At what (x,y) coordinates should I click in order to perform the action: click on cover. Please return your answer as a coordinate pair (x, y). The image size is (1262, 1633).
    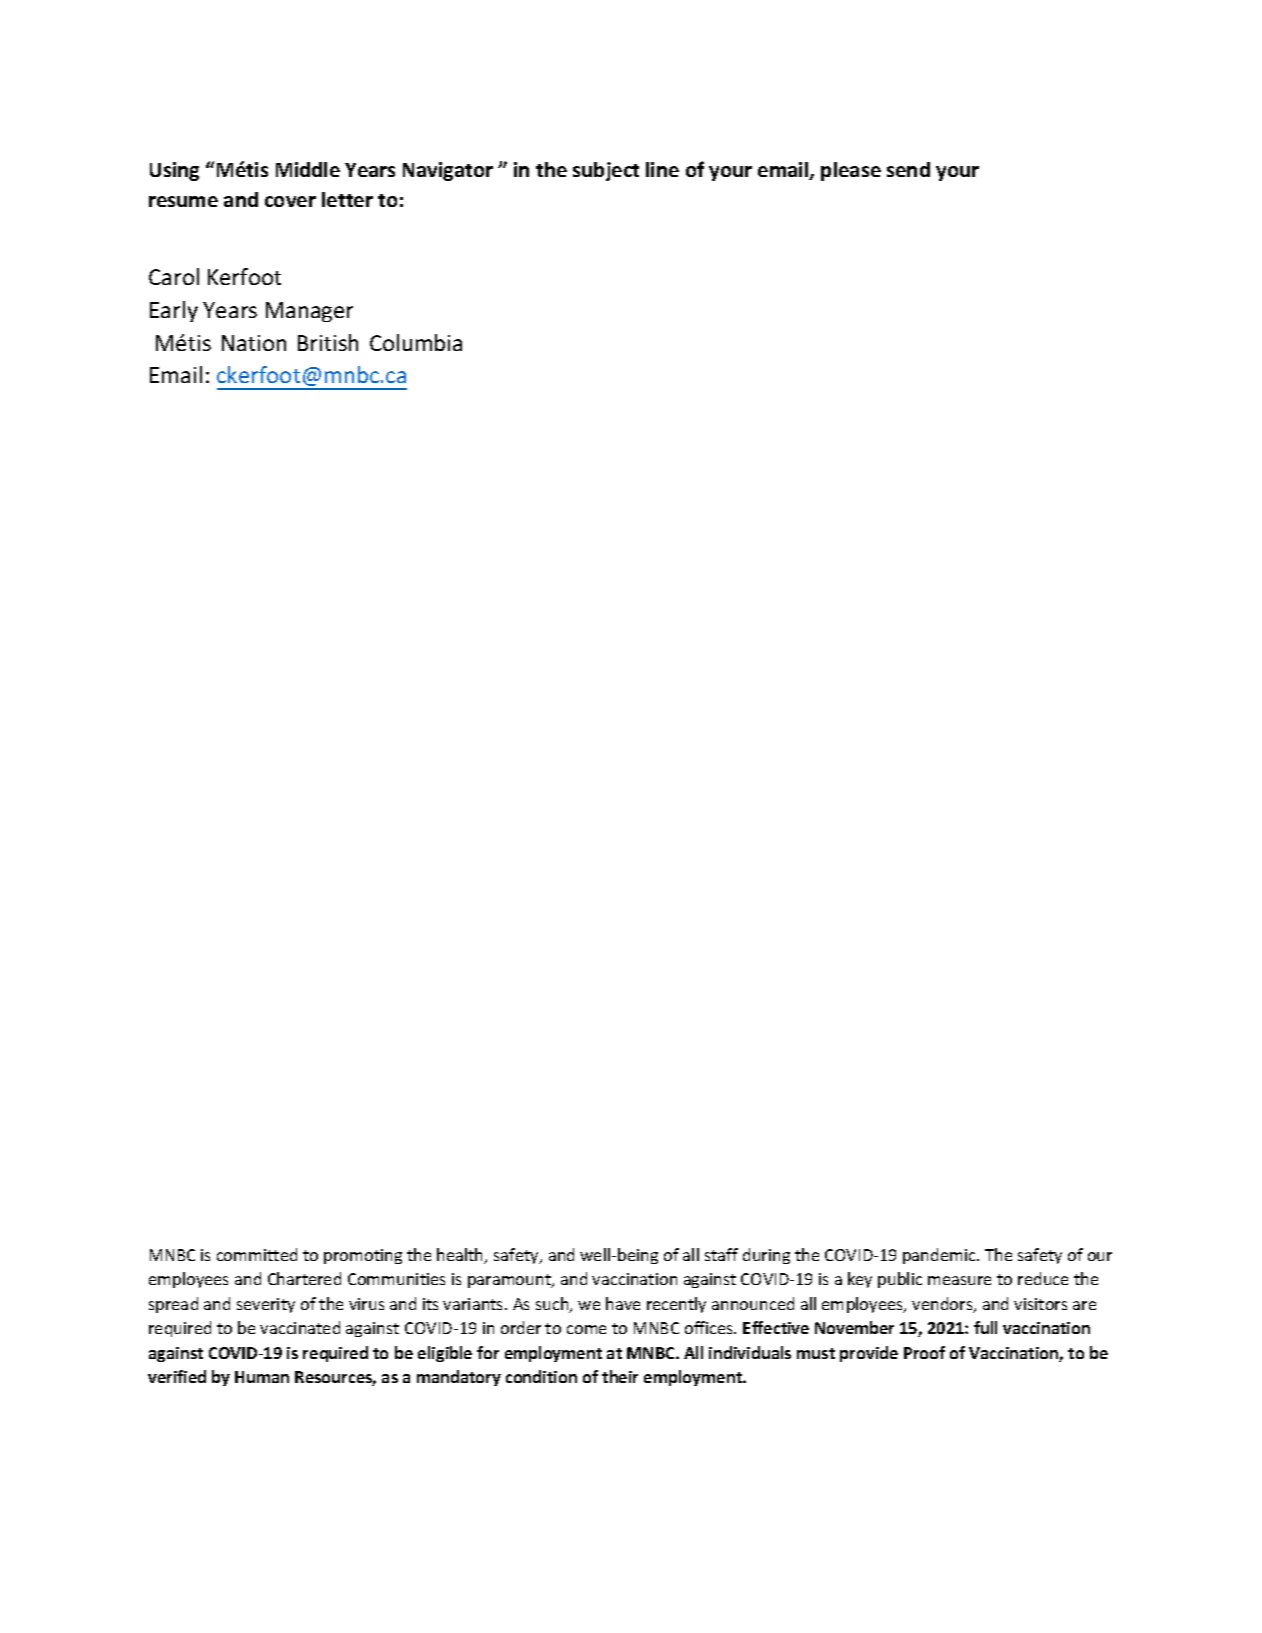
    Looking at the image, I should click on (290, 201).
